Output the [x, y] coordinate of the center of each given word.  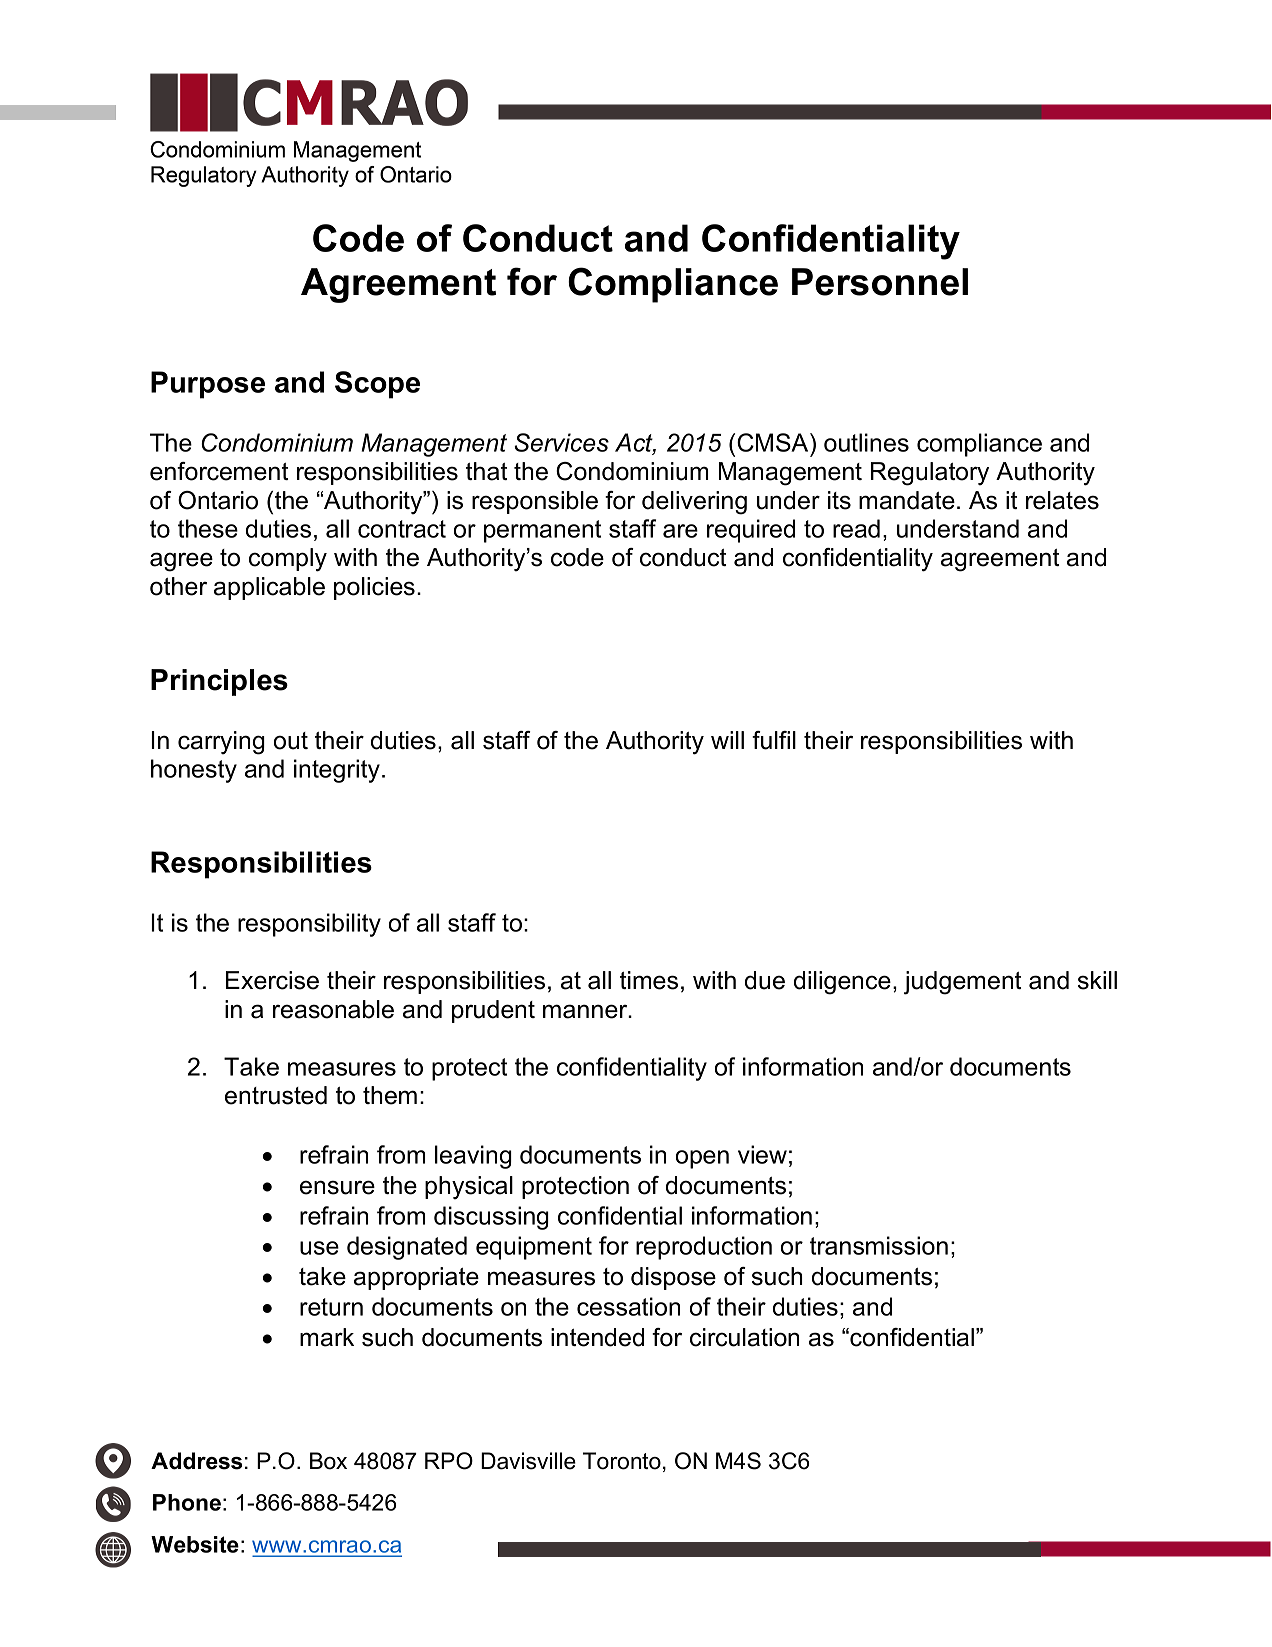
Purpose [208, 385]
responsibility [309, 925]
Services [561, 442]
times [649, 980]
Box [328, 1461]
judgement [962, 983]
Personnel [880, 282]
